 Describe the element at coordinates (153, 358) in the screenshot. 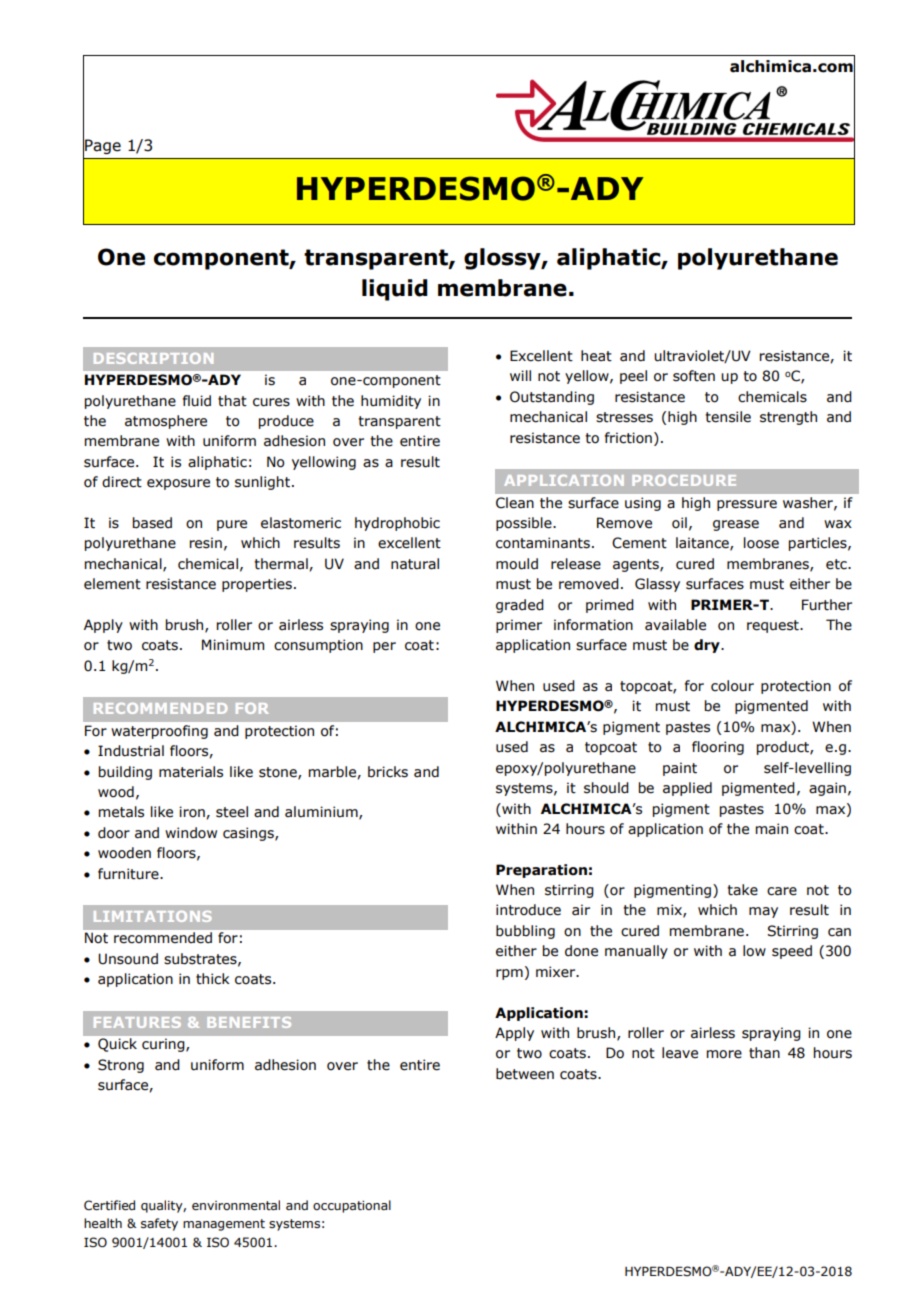

I see `DESCRIPTION` at that location.
